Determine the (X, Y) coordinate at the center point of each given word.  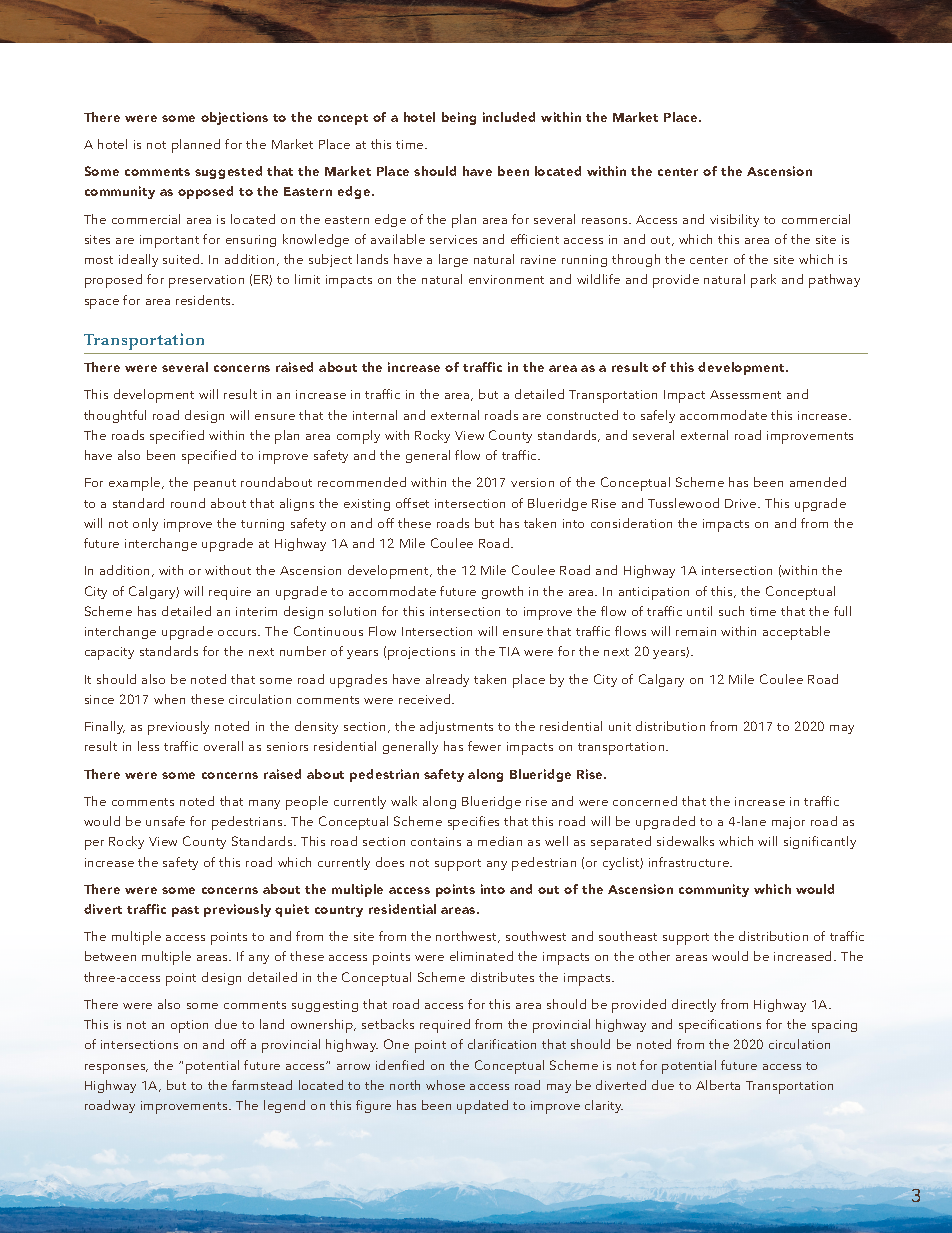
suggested (228, 172)
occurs (239, 633)
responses (116, 1069)
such (731, 611)
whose (445, 1085)
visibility (734, 220)
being (459, 118)
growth (502, 592)
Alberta (718, 1085)
